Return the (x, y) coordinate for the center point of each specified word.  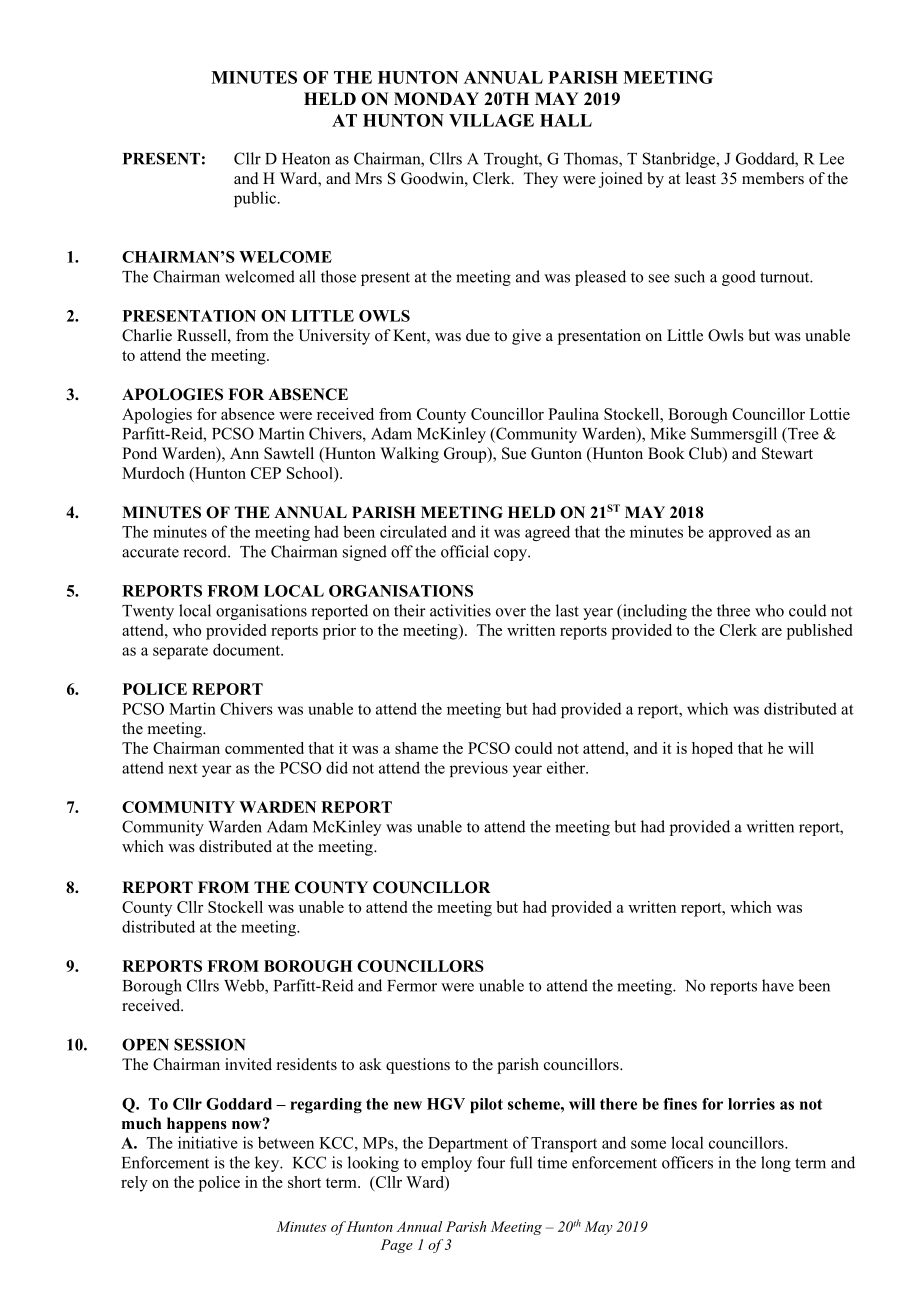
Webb (245, 986)
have (778, 985)
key (268, 1164)
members (773, 178)
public (255, 199)
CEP (266, 473)
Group (466, 455)
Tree (802, 433)
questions (418, 1066)
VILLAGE (491, 120)
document (248, 649)
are (772, 632)
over (511, 612)
